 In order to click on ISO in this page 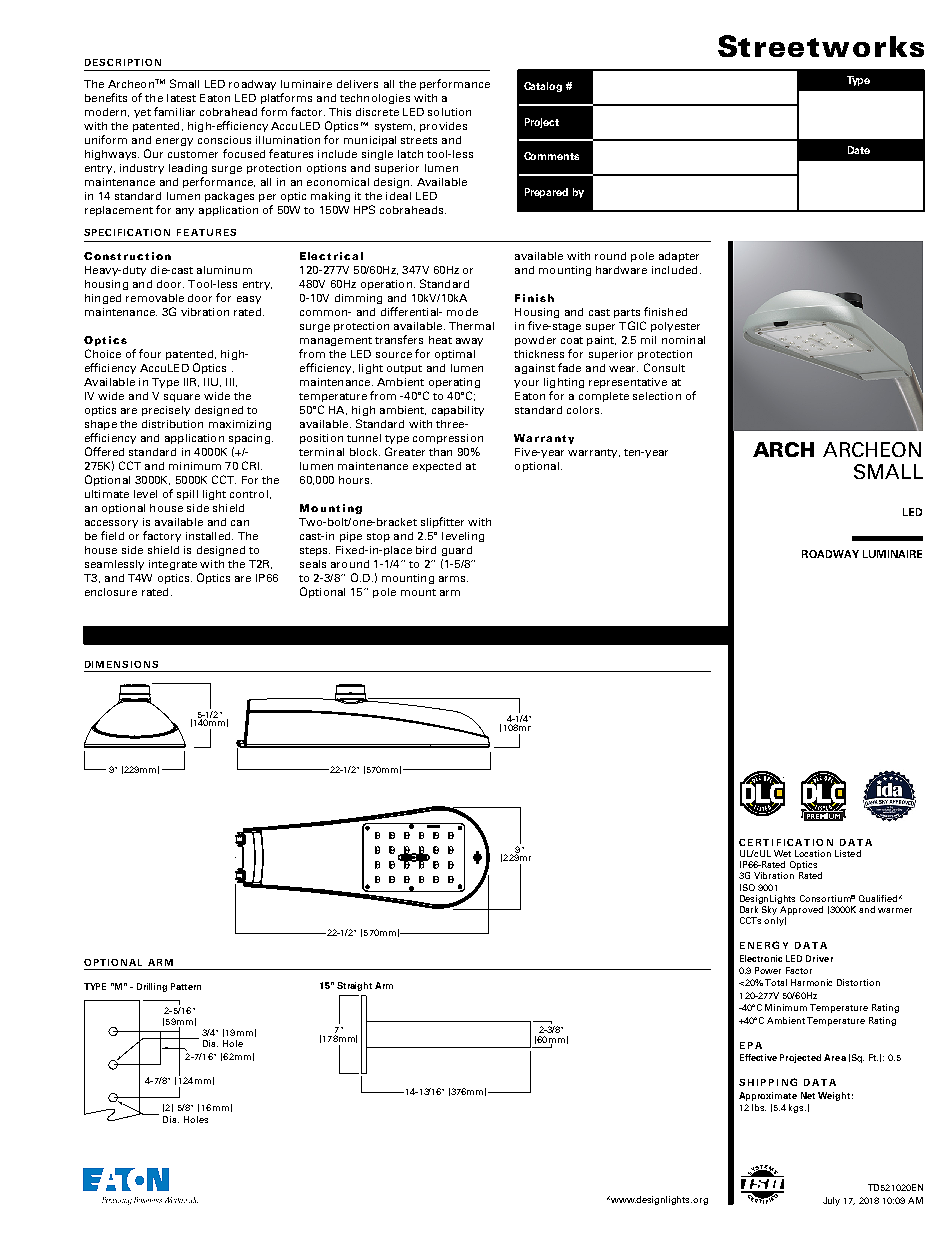, I will do `click(747, 887)`.
